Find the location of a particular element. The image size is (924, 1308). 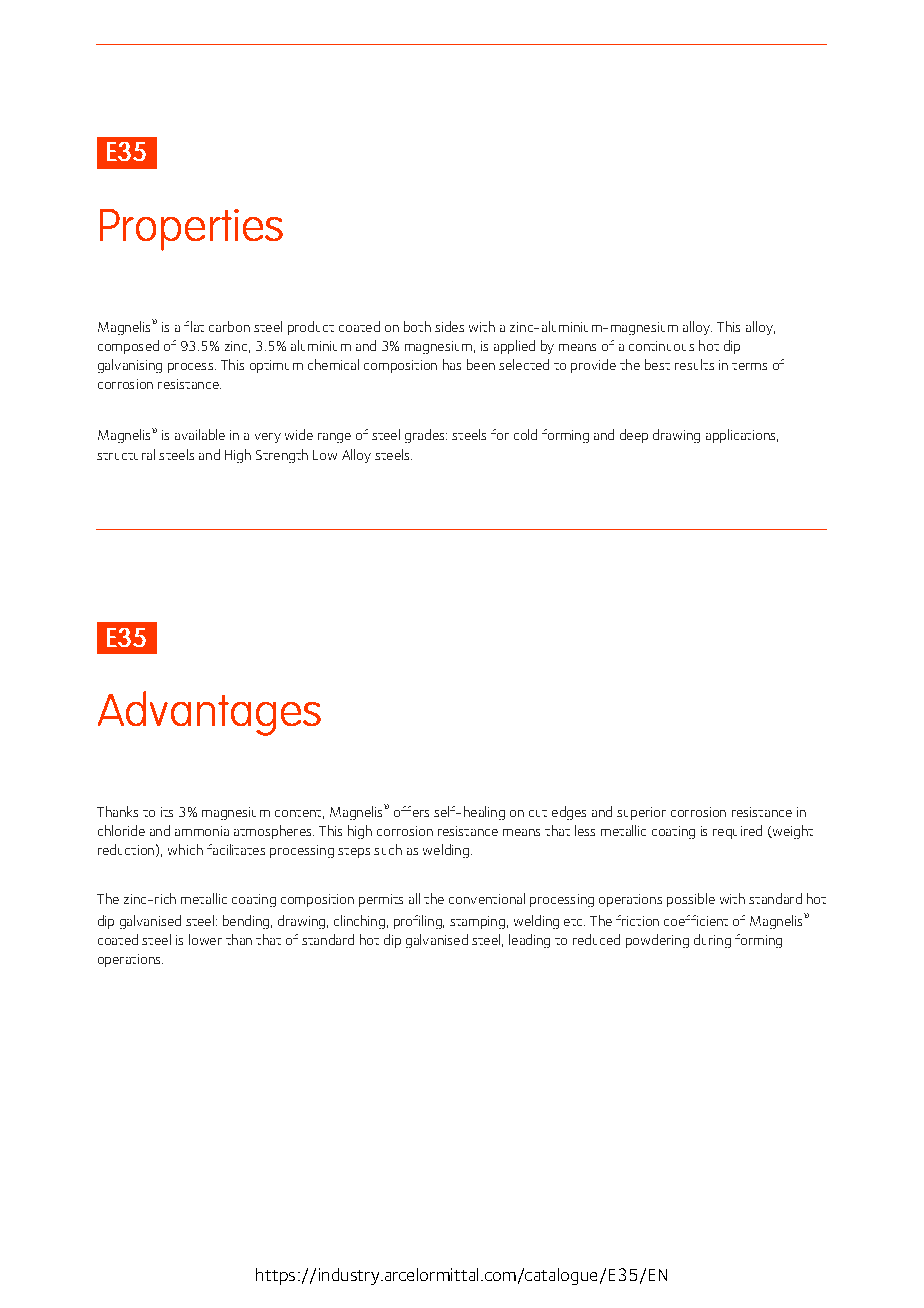

Properties is located at coordinates (191, 230).
